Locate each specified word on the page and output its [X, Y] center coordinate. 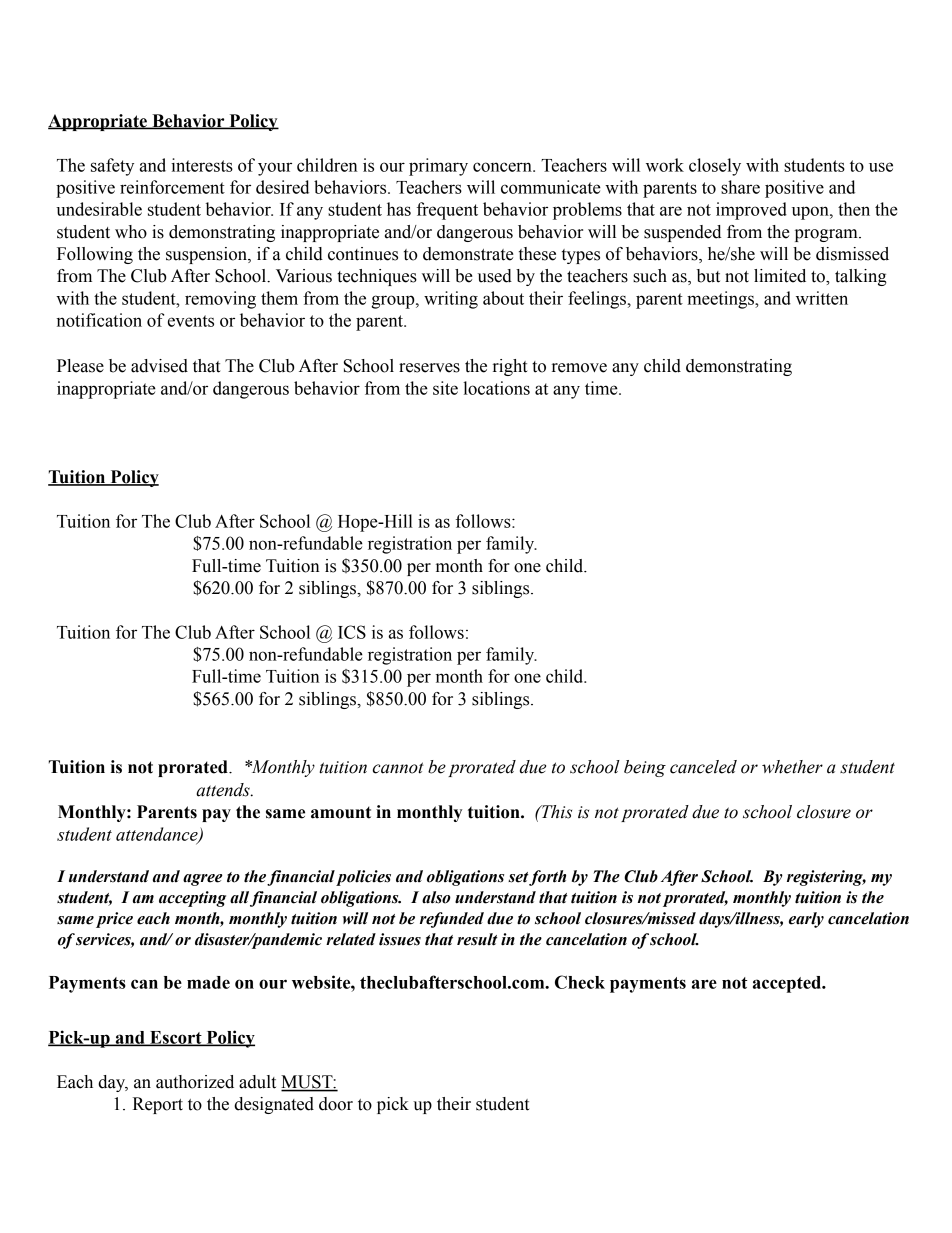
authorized [195, 1082]
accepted [788, 984]
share [740, 187]
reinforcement [172, 187]
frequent [447, 211]
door [336, 1104]
